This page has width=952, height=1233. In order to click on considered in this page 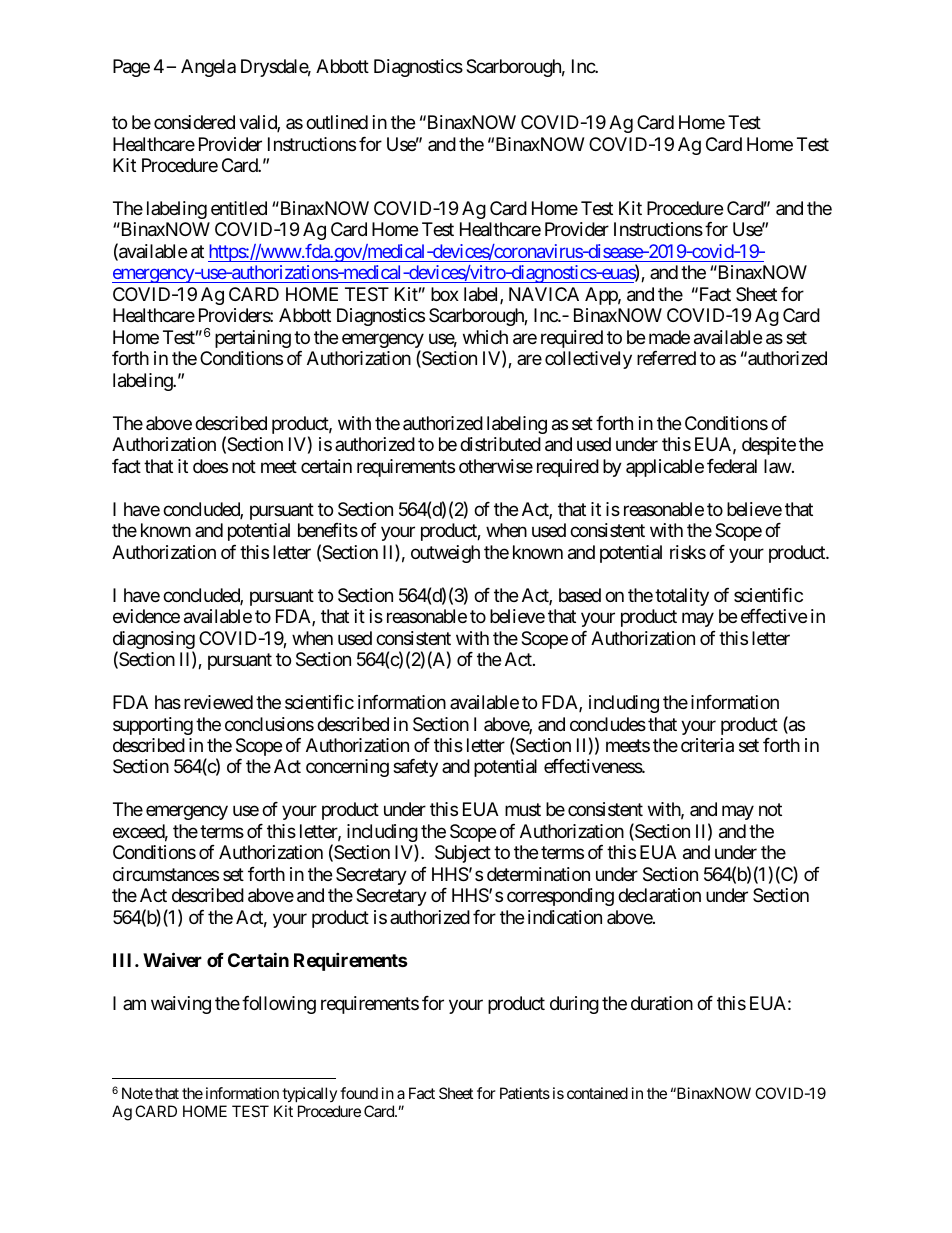, I will do `click(194, 122)`.
